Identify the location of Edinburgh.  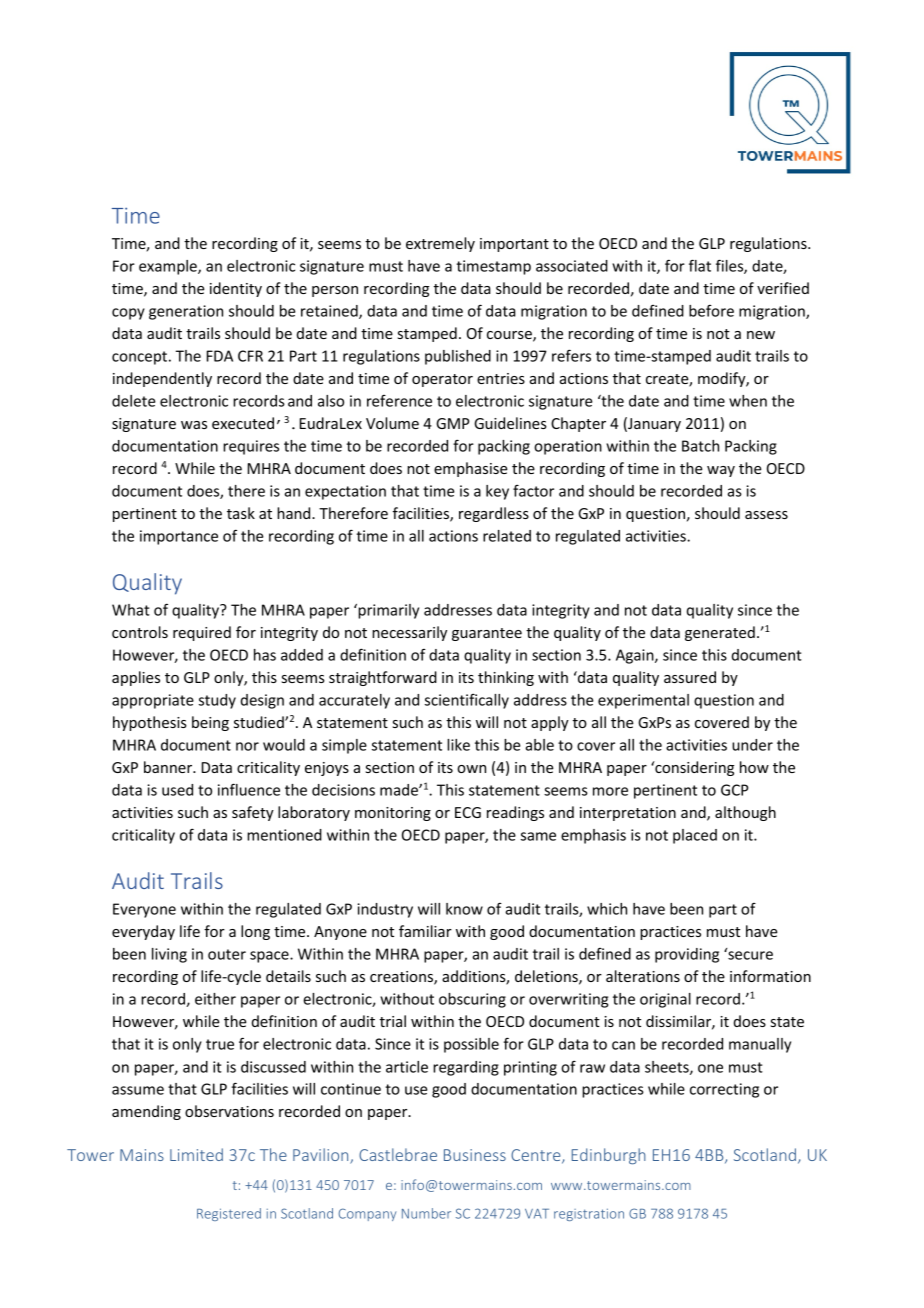
(609, 1156).
